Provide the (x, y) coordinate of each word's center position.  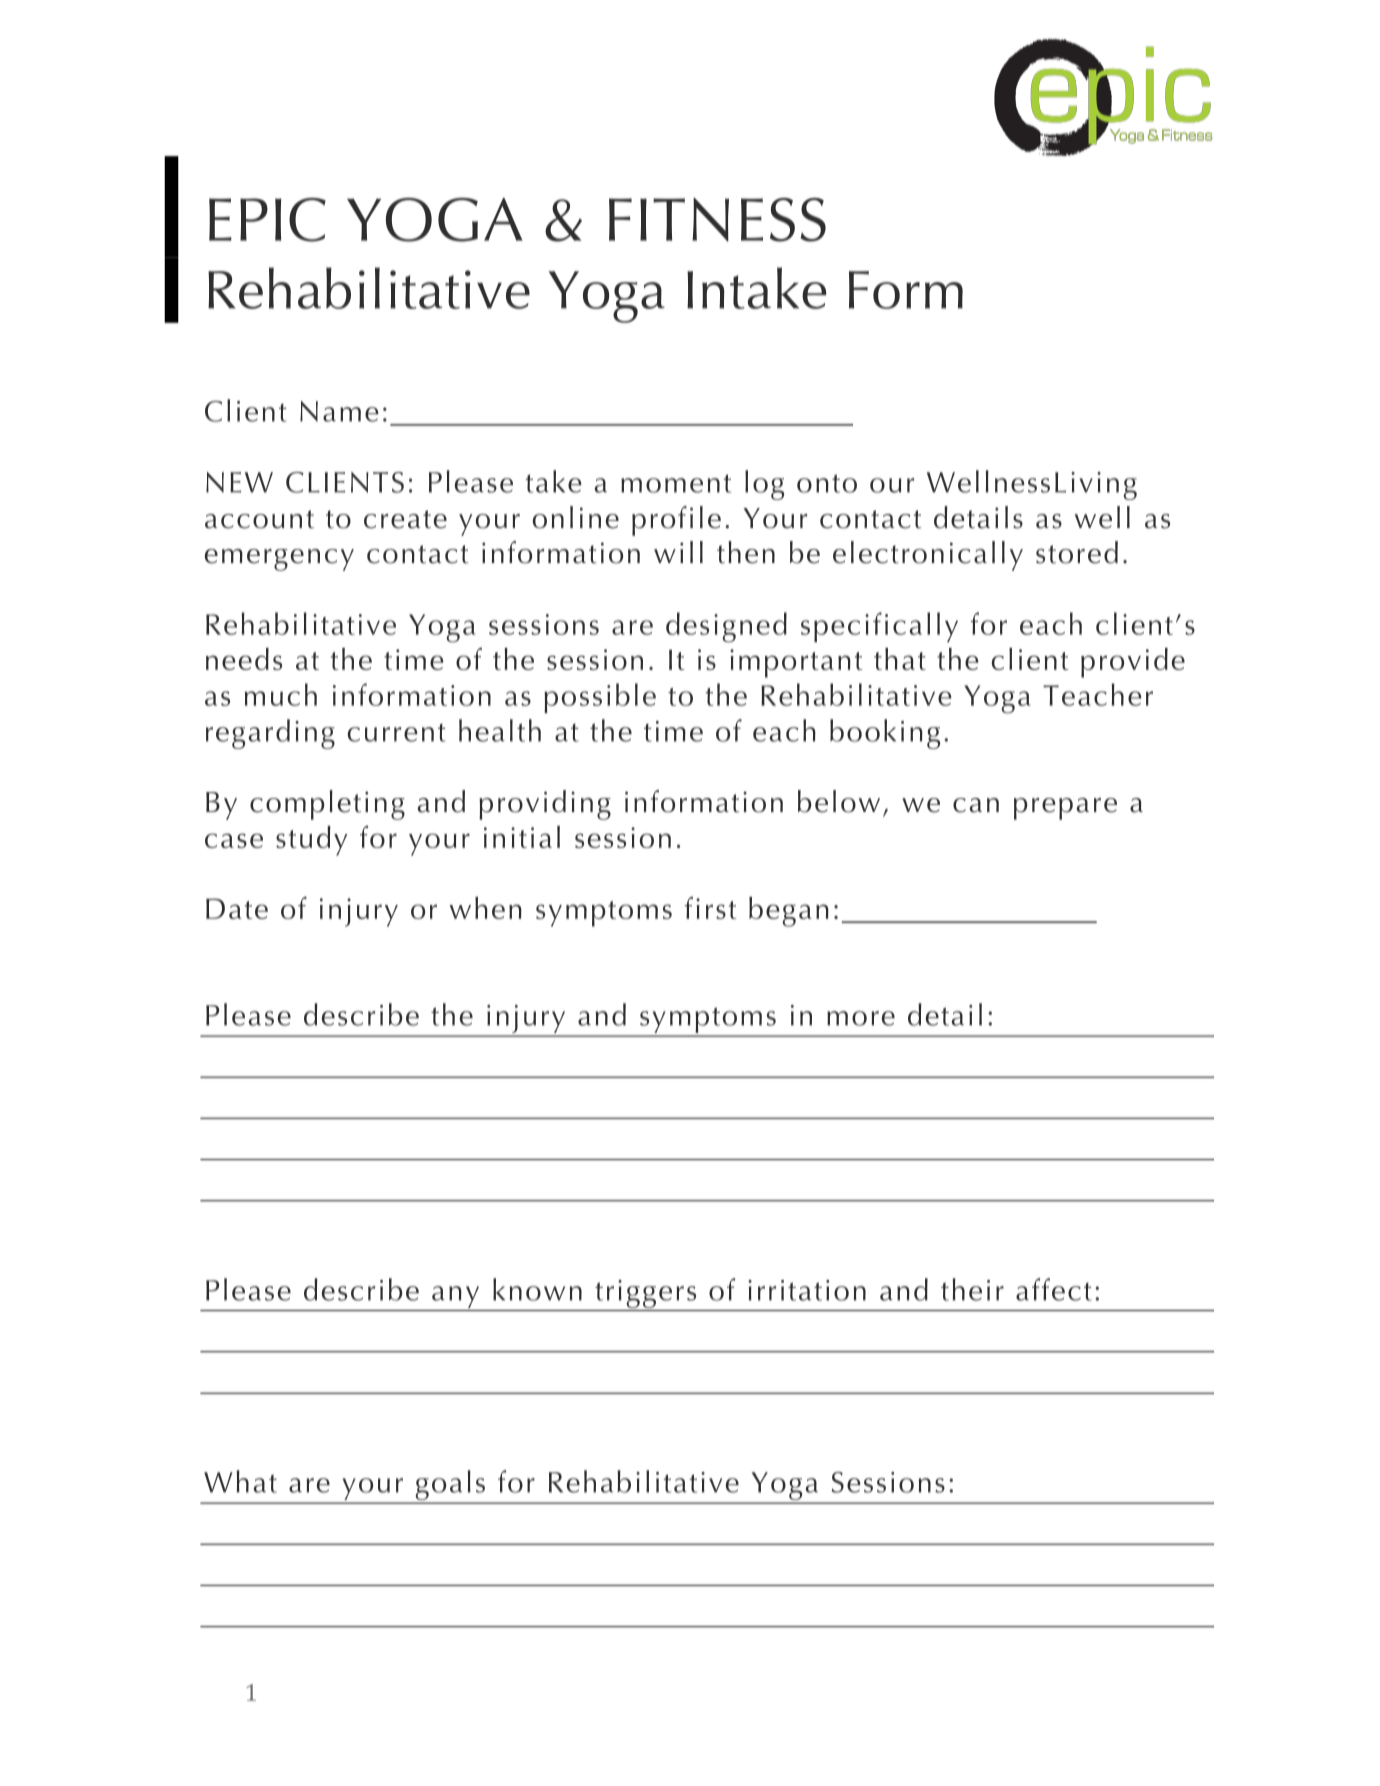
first (711, 907)
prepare (1065, 809)
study (311, 841)
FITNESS (717, 220)
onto (827, 483)
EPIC (267, 220)
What (240, 1481)
